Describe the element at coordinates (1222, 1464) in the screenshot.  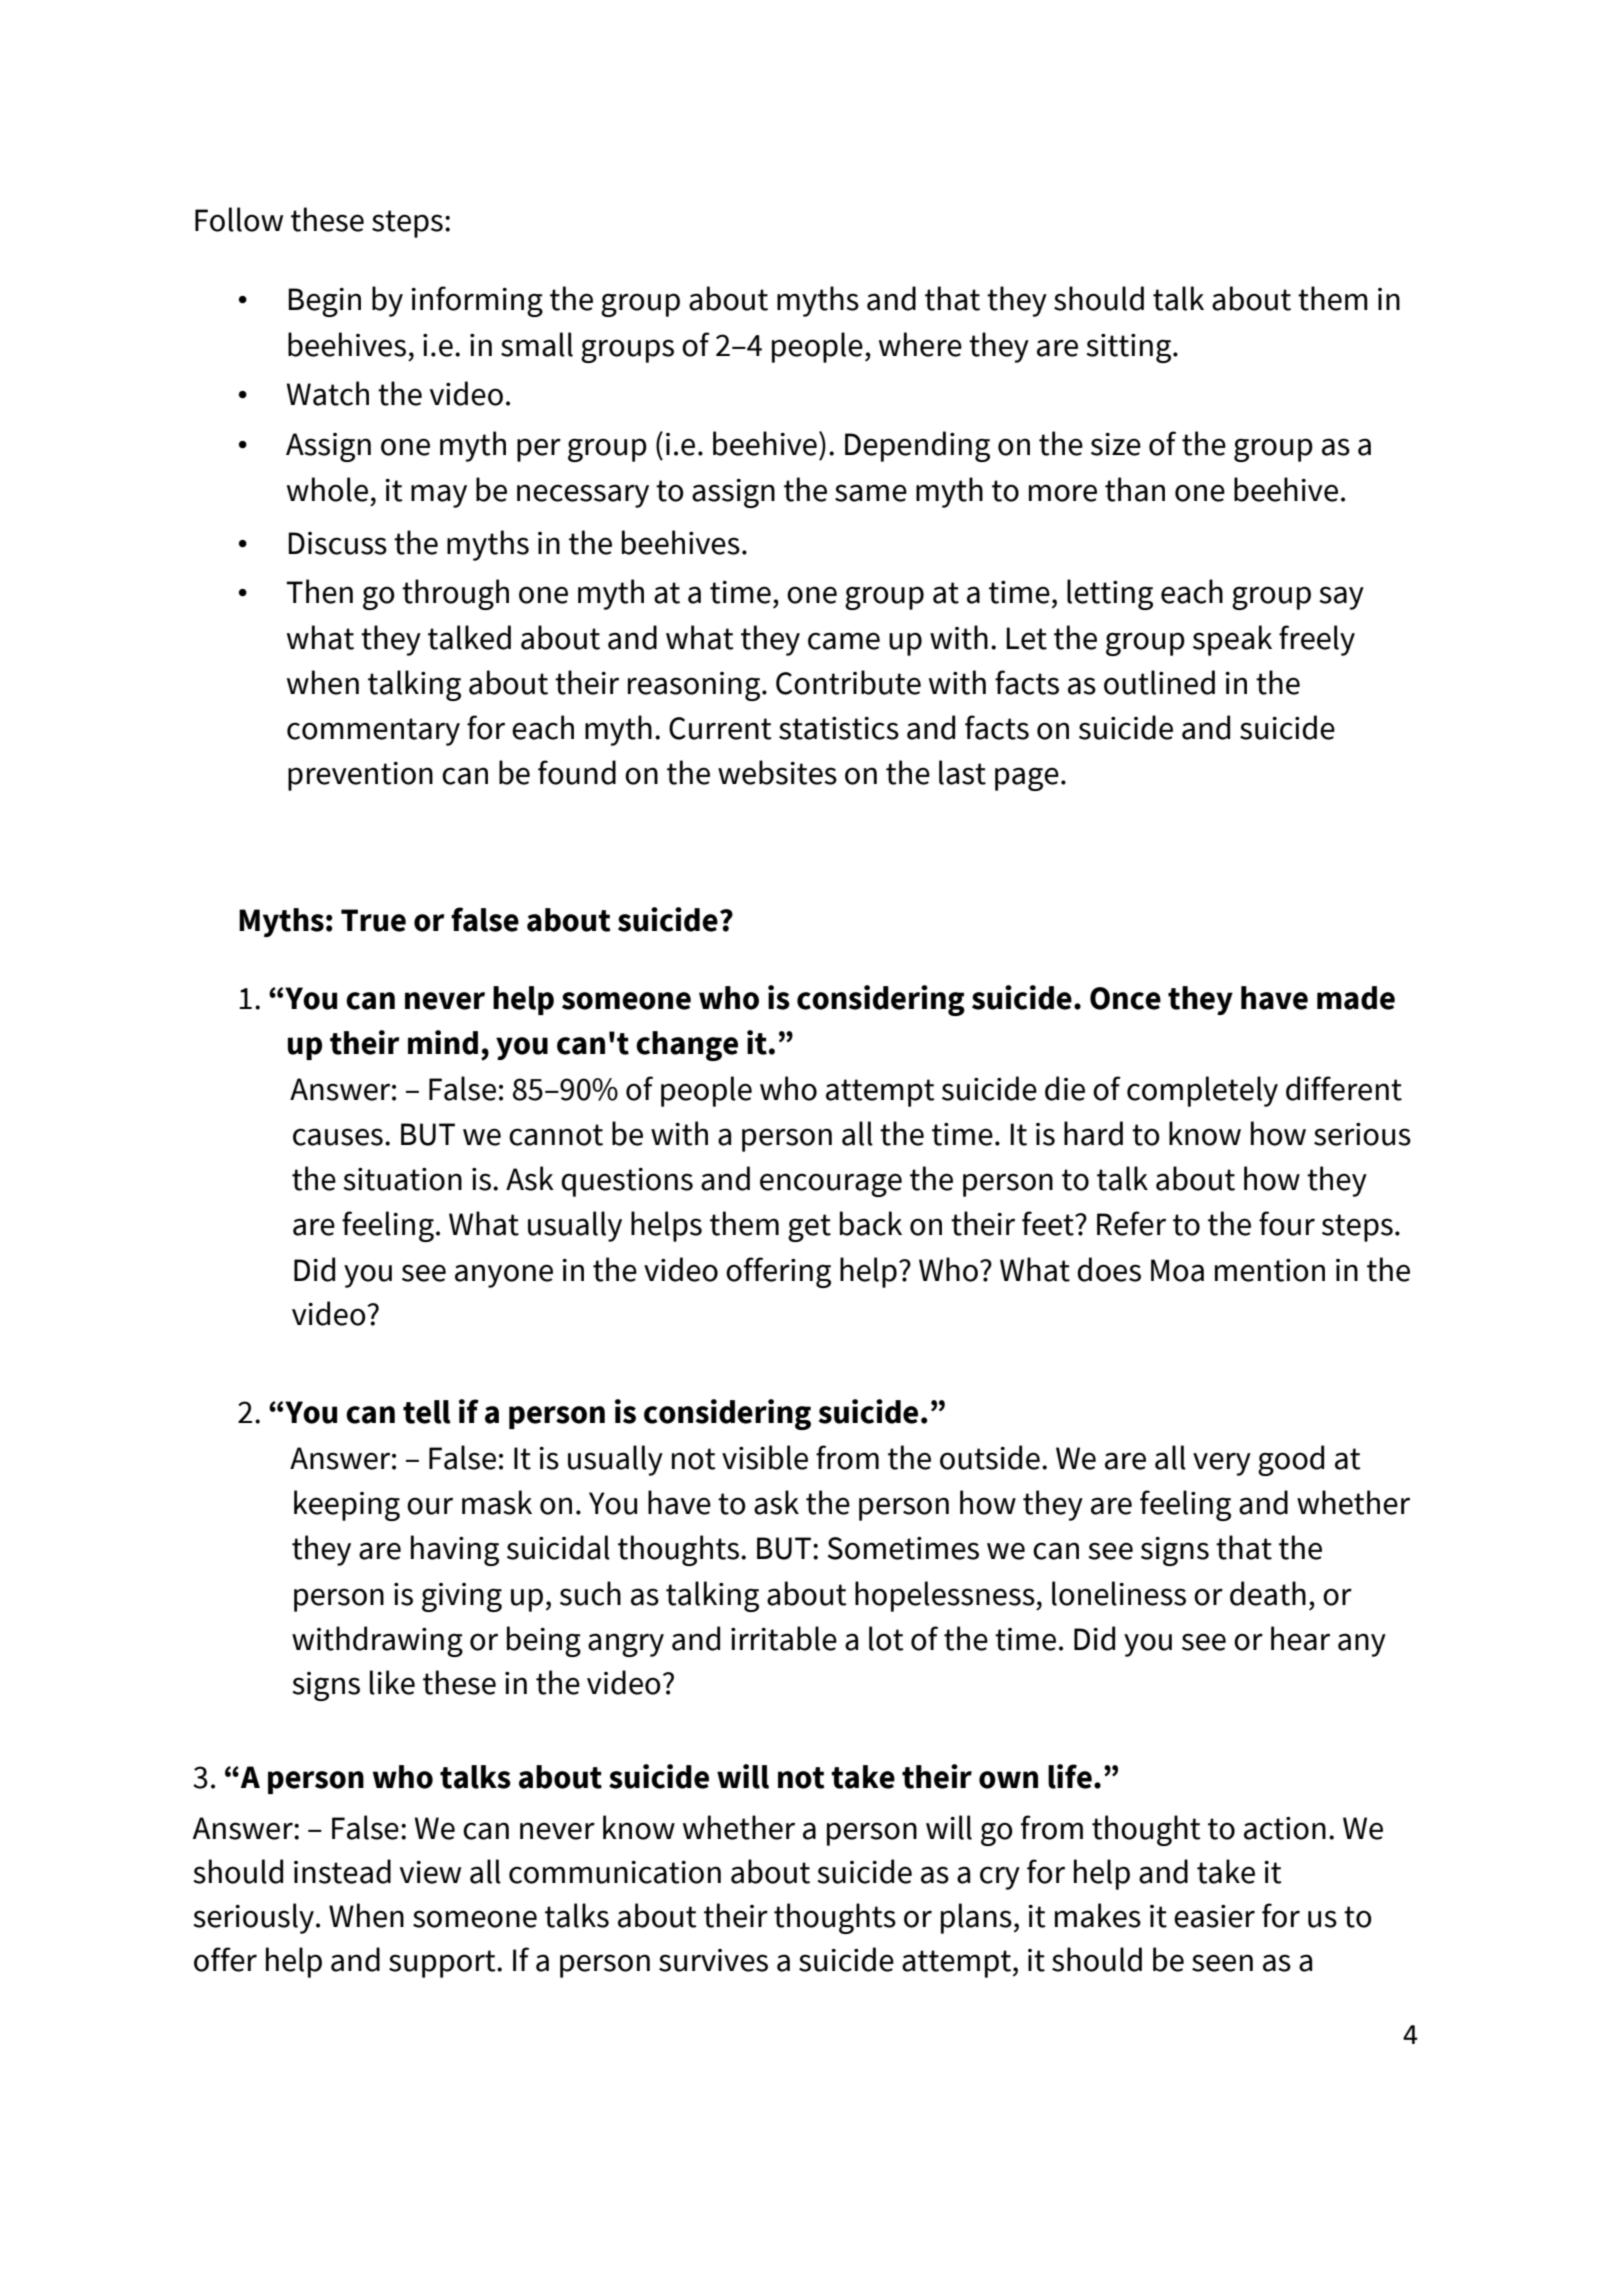
I see `very` at that location.
